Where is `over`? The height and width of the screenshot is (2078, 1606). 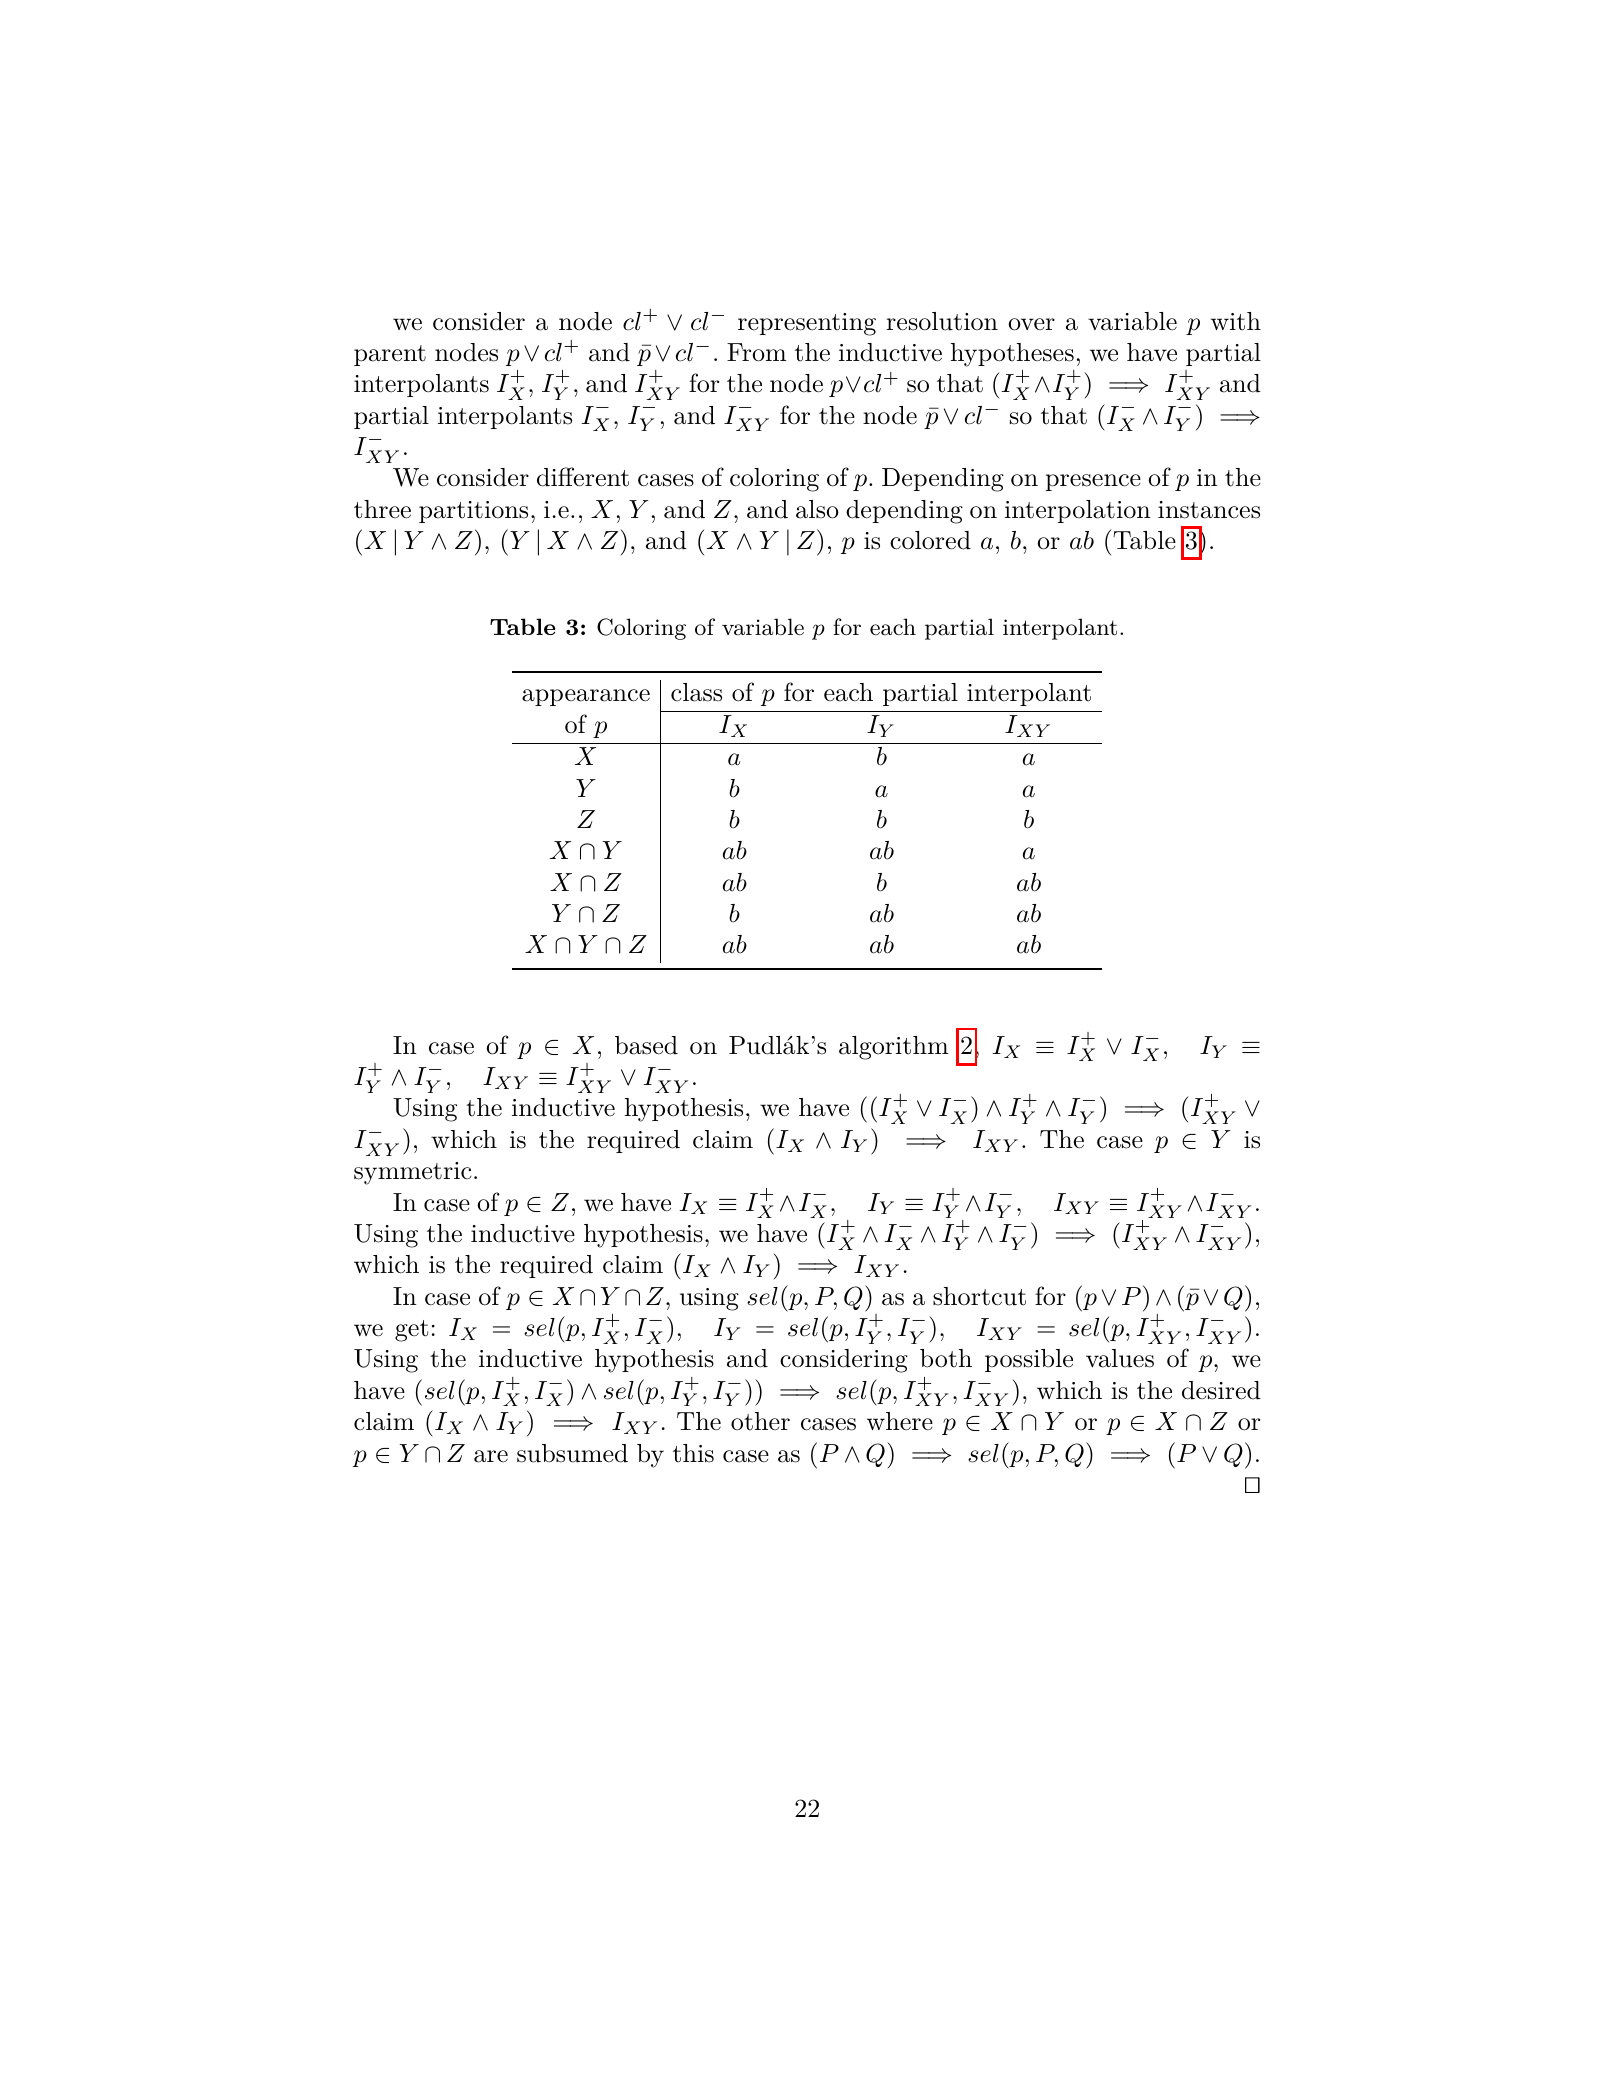 over is located at coordinates (1031, 324).
